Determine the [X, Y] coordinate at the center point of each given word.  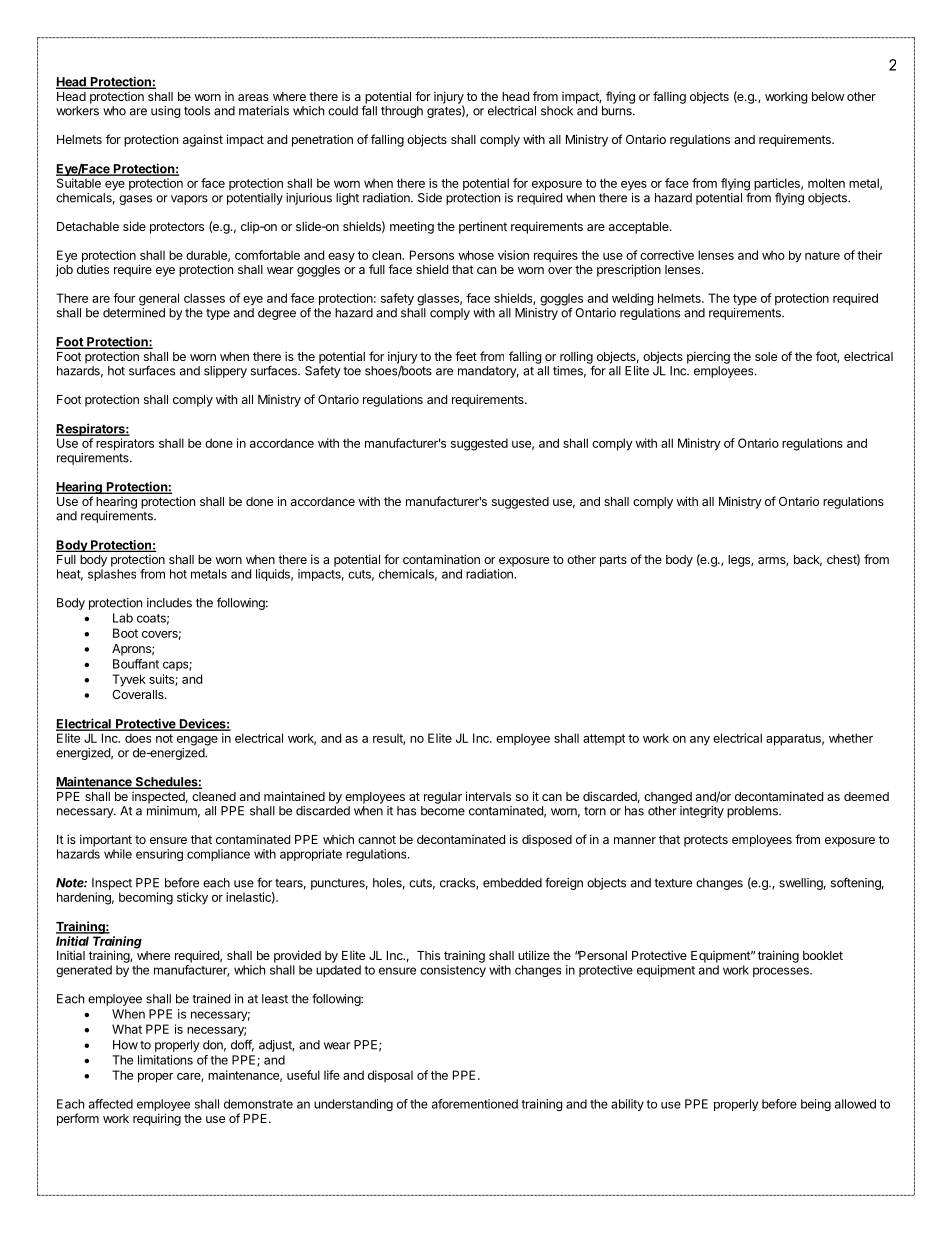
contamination [441, 559]
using [166, 112]
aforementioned [475, 1104]
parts [613, 561]
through [402, 112]
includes [169, 603]
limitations [165, 1060]
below [828, 96]
